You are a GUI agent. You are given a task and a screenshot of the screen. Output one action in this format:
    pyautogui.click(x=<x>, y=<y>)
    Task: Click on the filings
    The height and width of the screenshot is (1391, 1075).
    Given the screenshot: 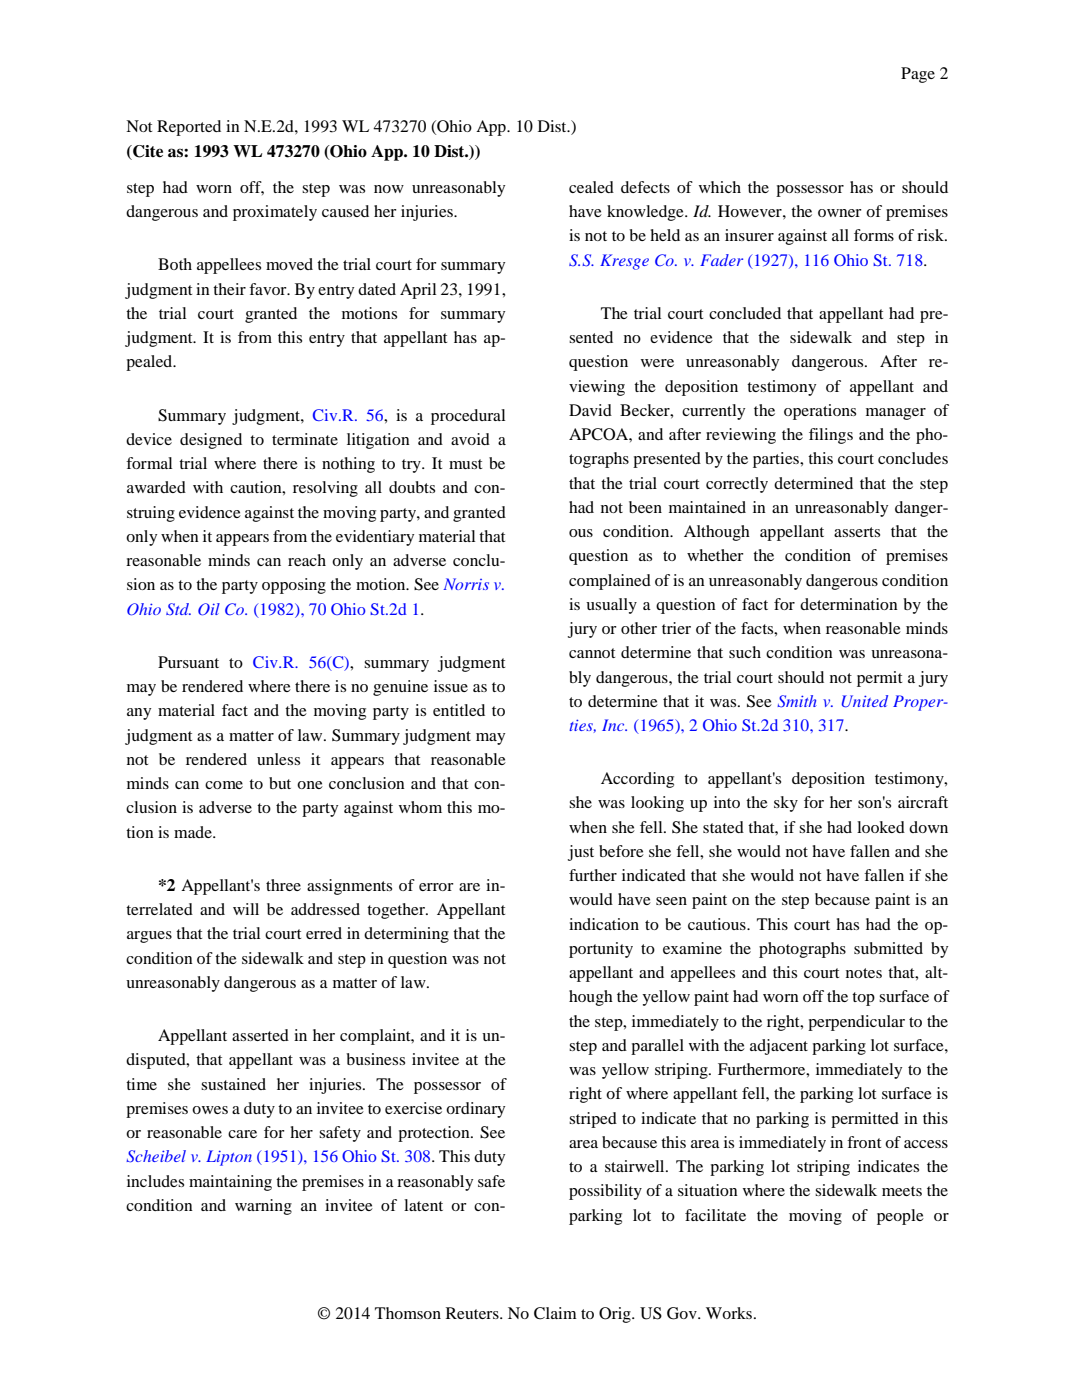 What is the action you would take?
    pyautogui.click(x=831, y=436)
